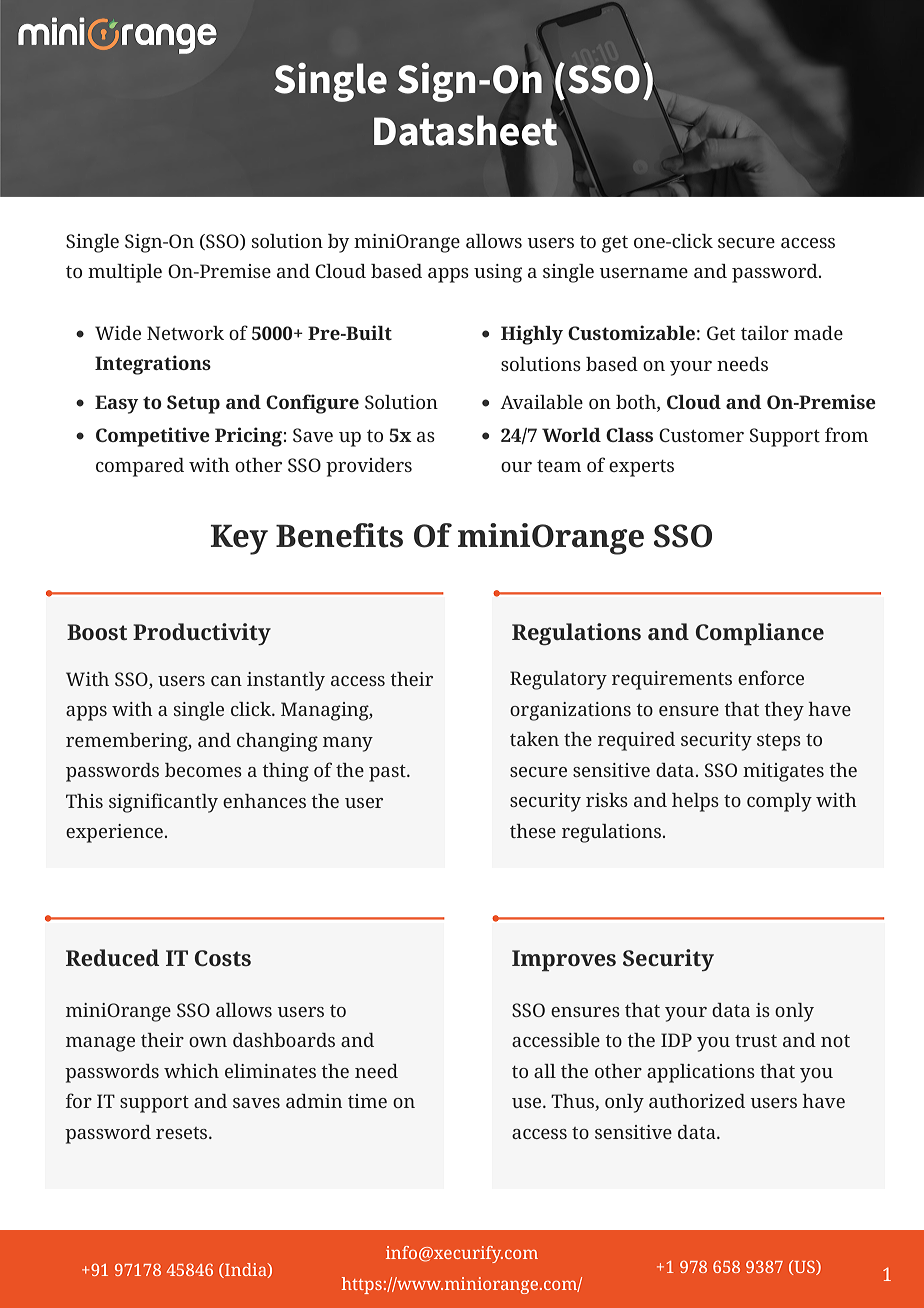 The image size is (924, 1308). What do you see at coordinates (183, 1133) in the screenshot?
I see `resets` at bounding box center [183, 1133].
